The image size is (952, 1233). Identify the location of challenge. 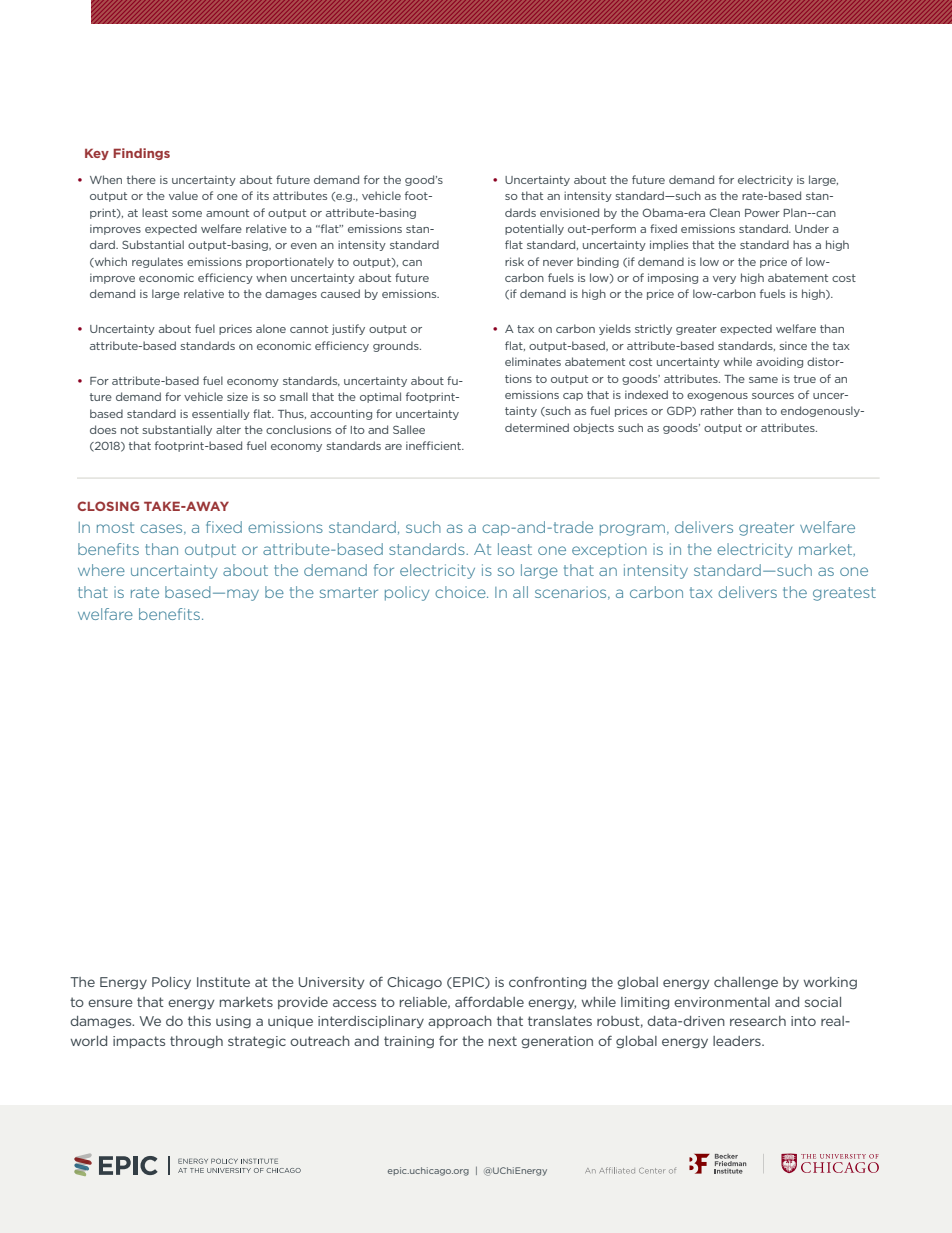
(746, 983).
